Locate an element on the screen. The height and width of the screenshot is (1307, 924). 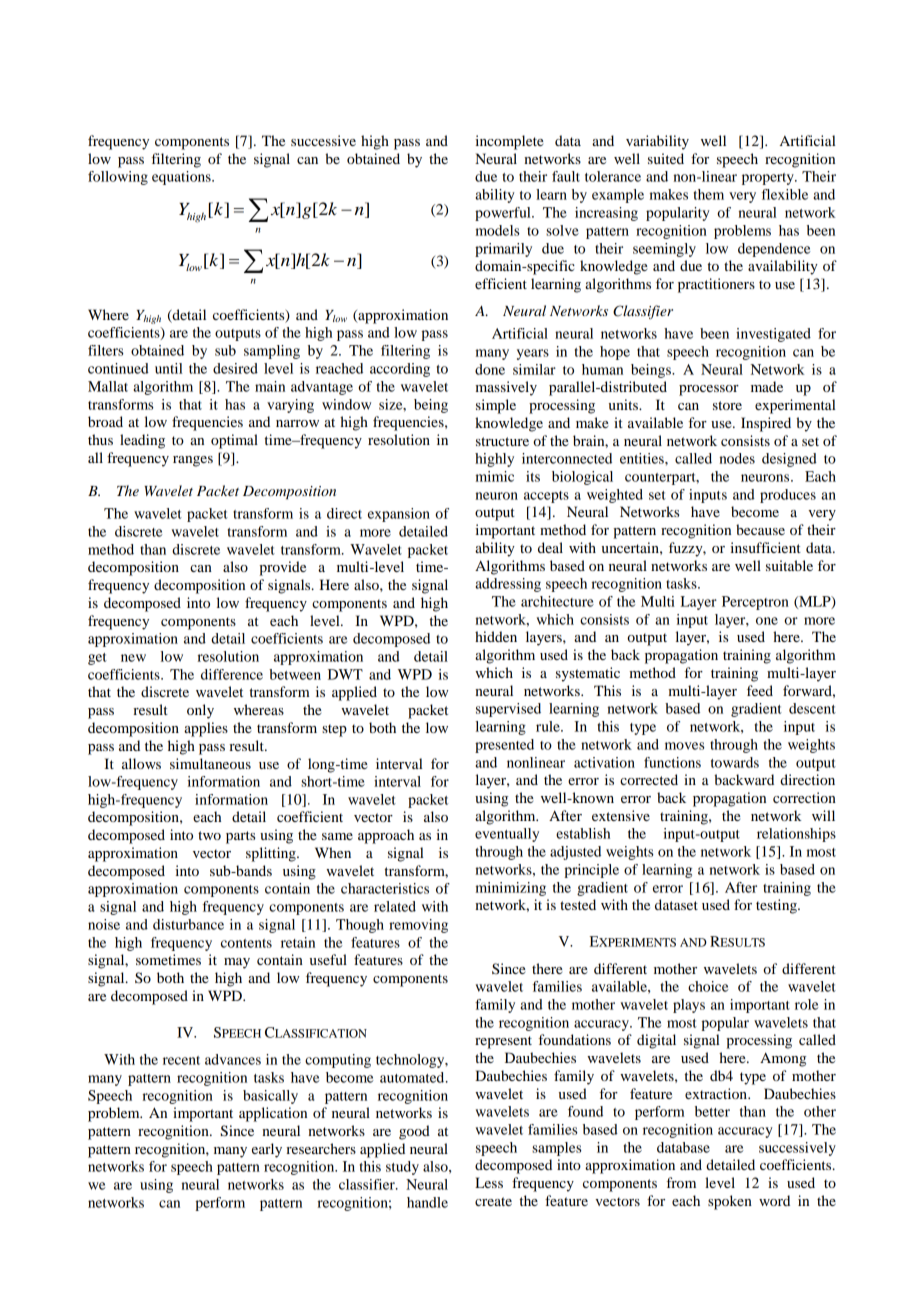
property is located at coordinates (769, 179).
